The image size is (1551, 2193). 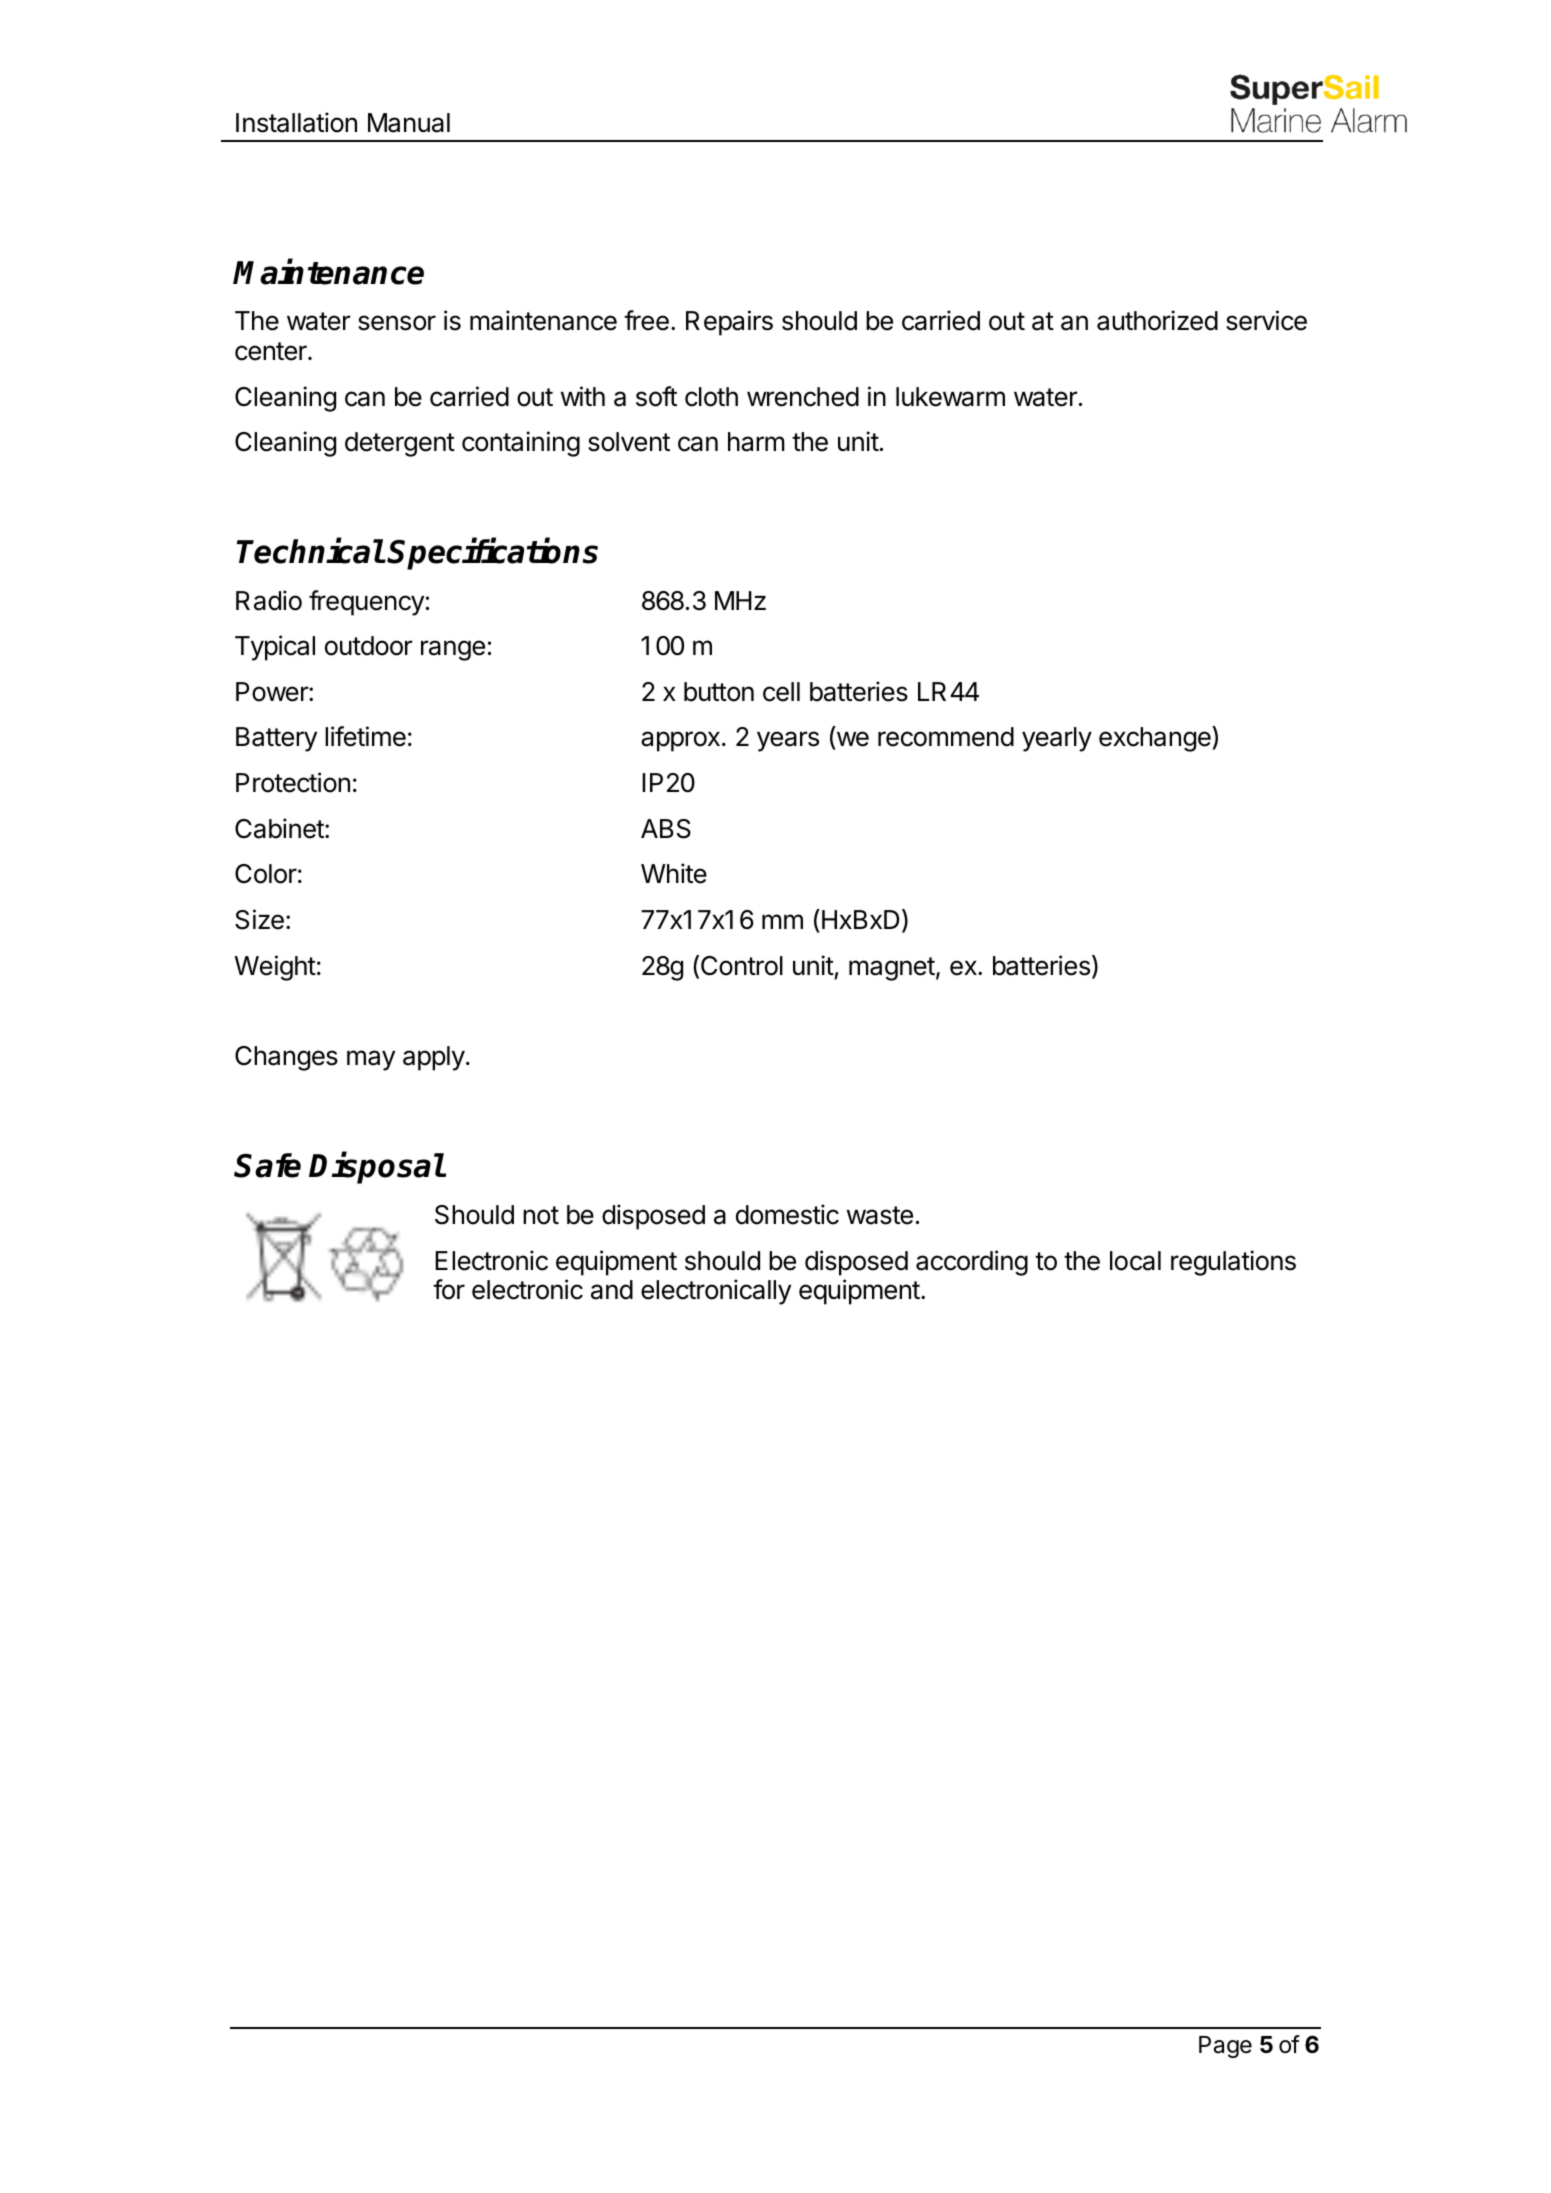 What do you see at coordinates (409, 123) in the screenshot?
I see `Manual` at bounding box center [409, 123].
